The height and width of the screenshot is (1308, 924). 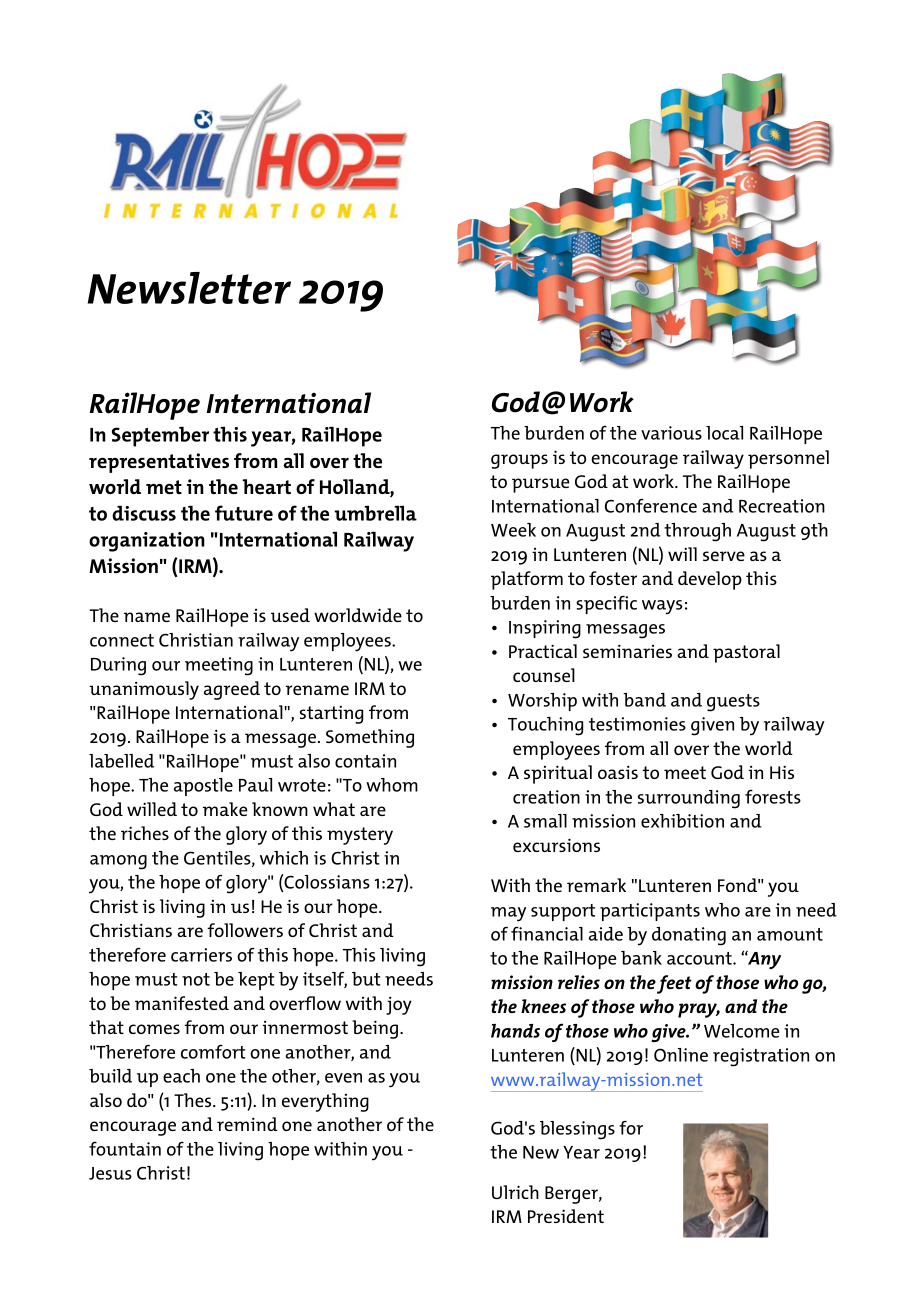 What do you see at coordinates (519, 461) in the screenshot?
I see `groups` at bounding box center [519, 461].
